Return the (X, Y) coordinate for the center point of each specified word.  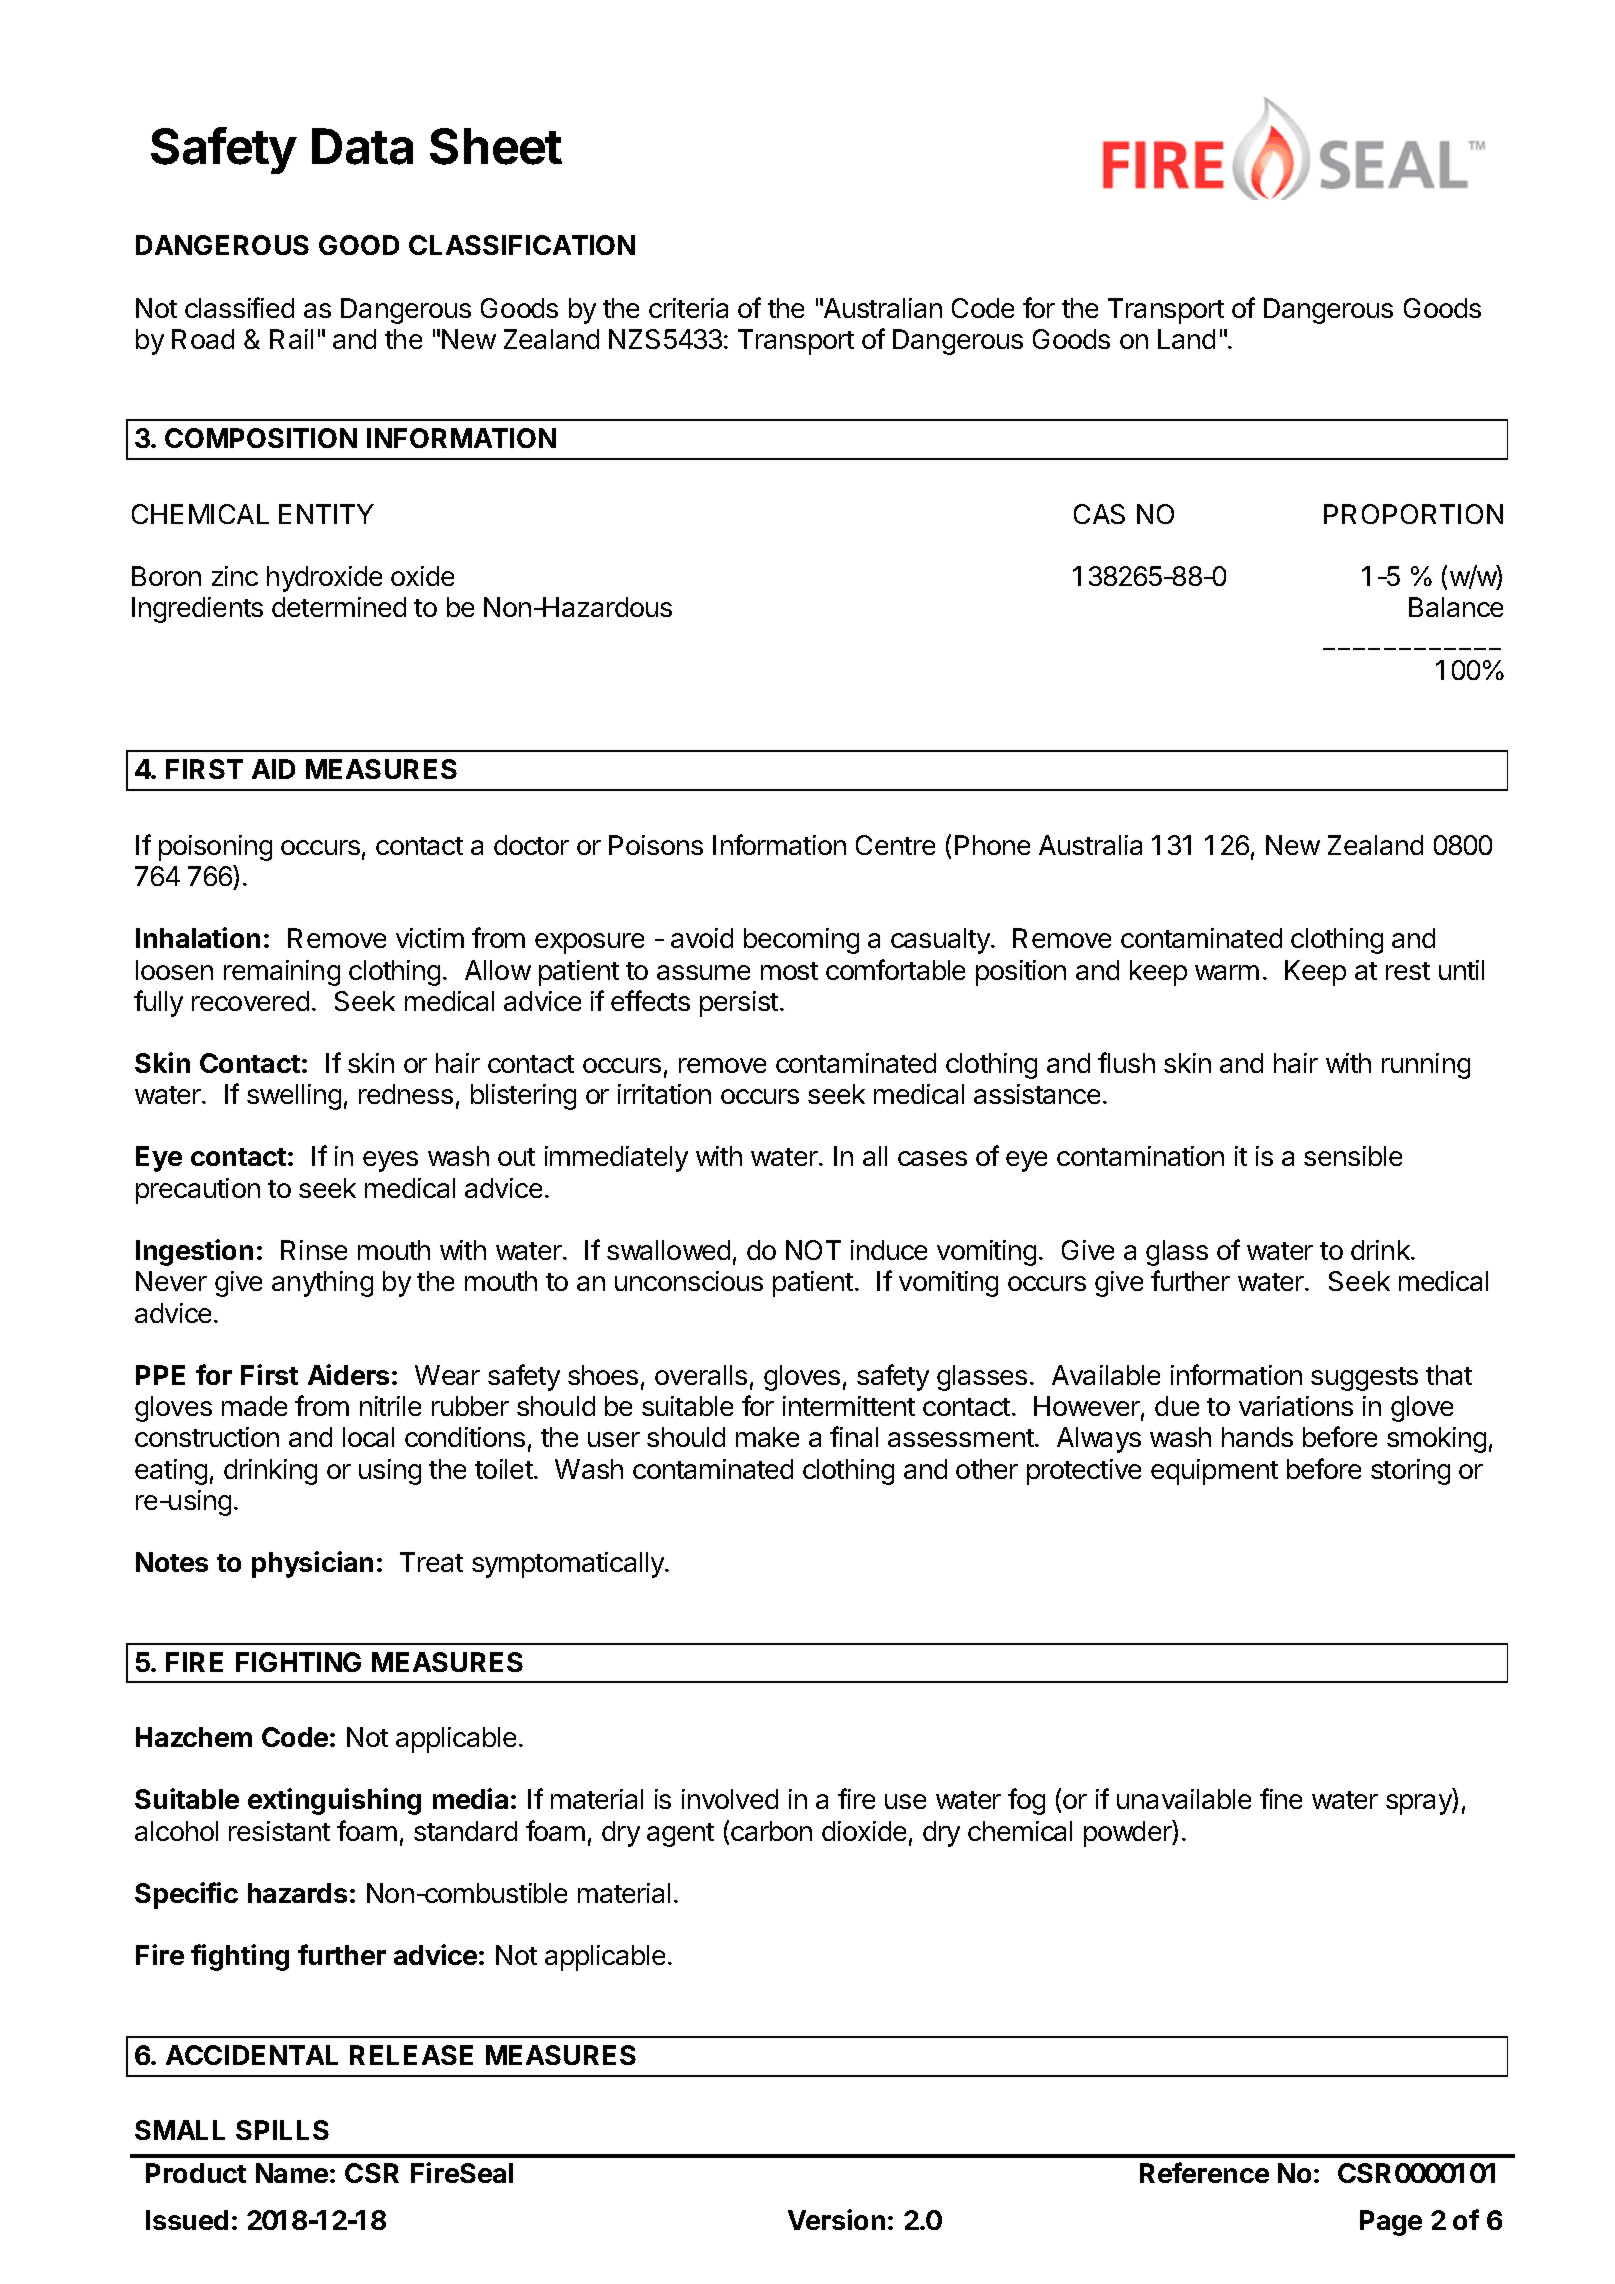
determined (339, 607)
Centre (895, 845)
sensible (1353, 1156)
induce (889, 1250)
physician (312, 1564)
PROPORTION (1413, 514)
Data (362, 146)
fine (1281, 1798)
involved (730, 1799)
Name (292, 2173)
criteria (688, 308)
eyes (390, 1161)
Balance (1456, 607)
